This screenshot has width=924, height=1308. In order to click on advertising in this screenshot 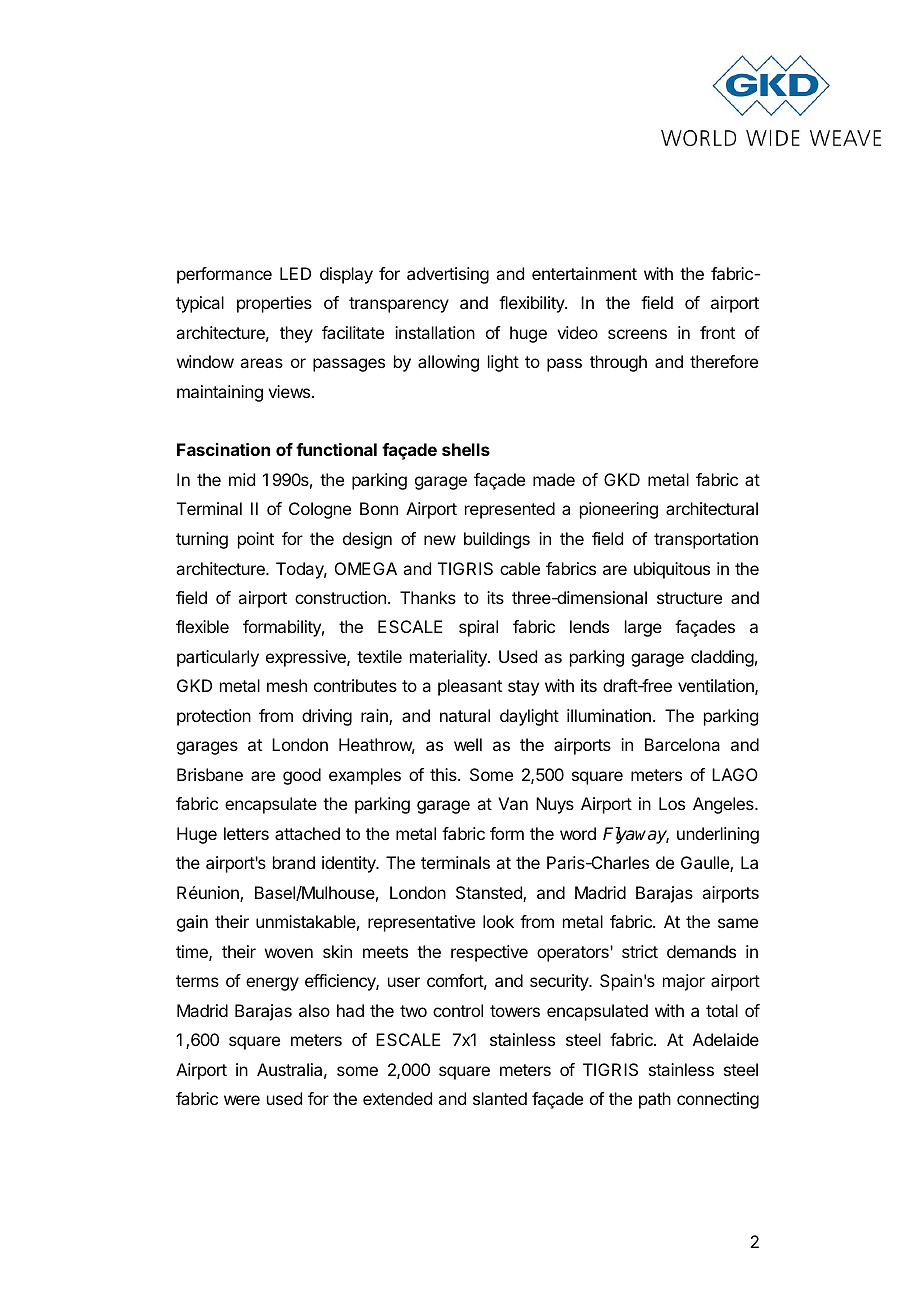, I will do `click(448, 275)`.
